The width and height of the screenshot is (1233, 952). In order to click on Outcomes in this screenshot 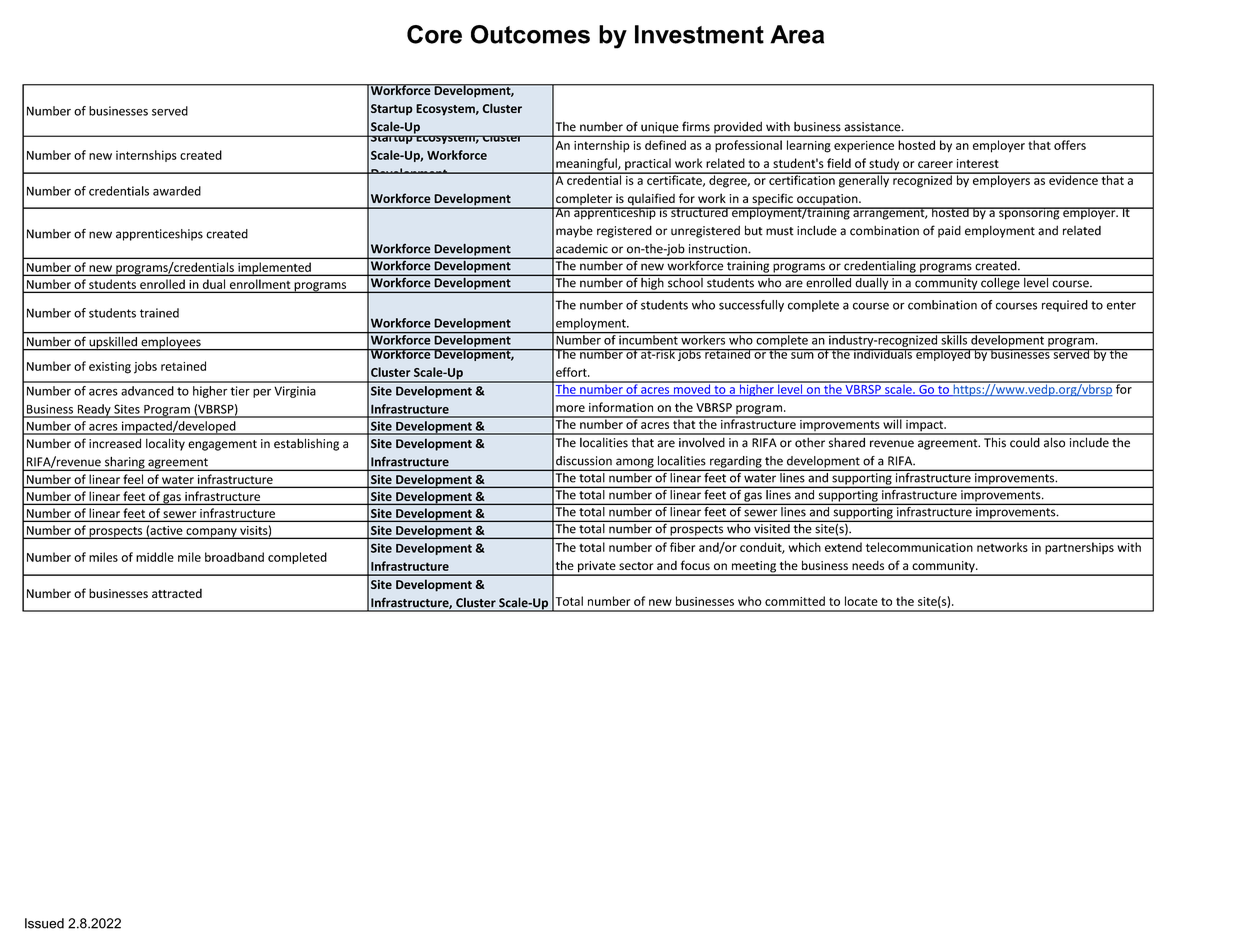, I will do `click(530, 34)`.
